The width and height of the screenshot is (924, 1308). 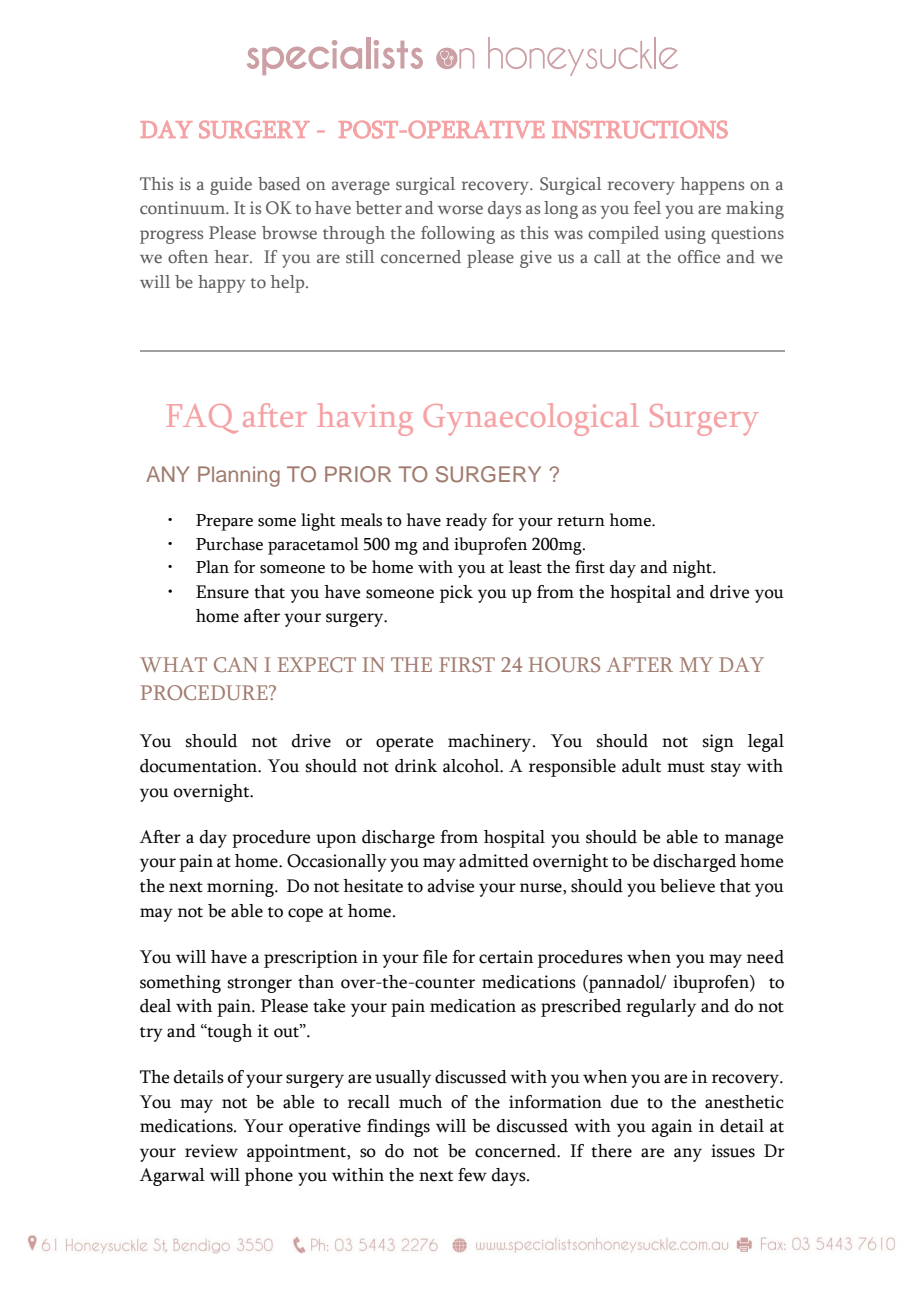 I want to click on guide, so click(x=231, y=186).
